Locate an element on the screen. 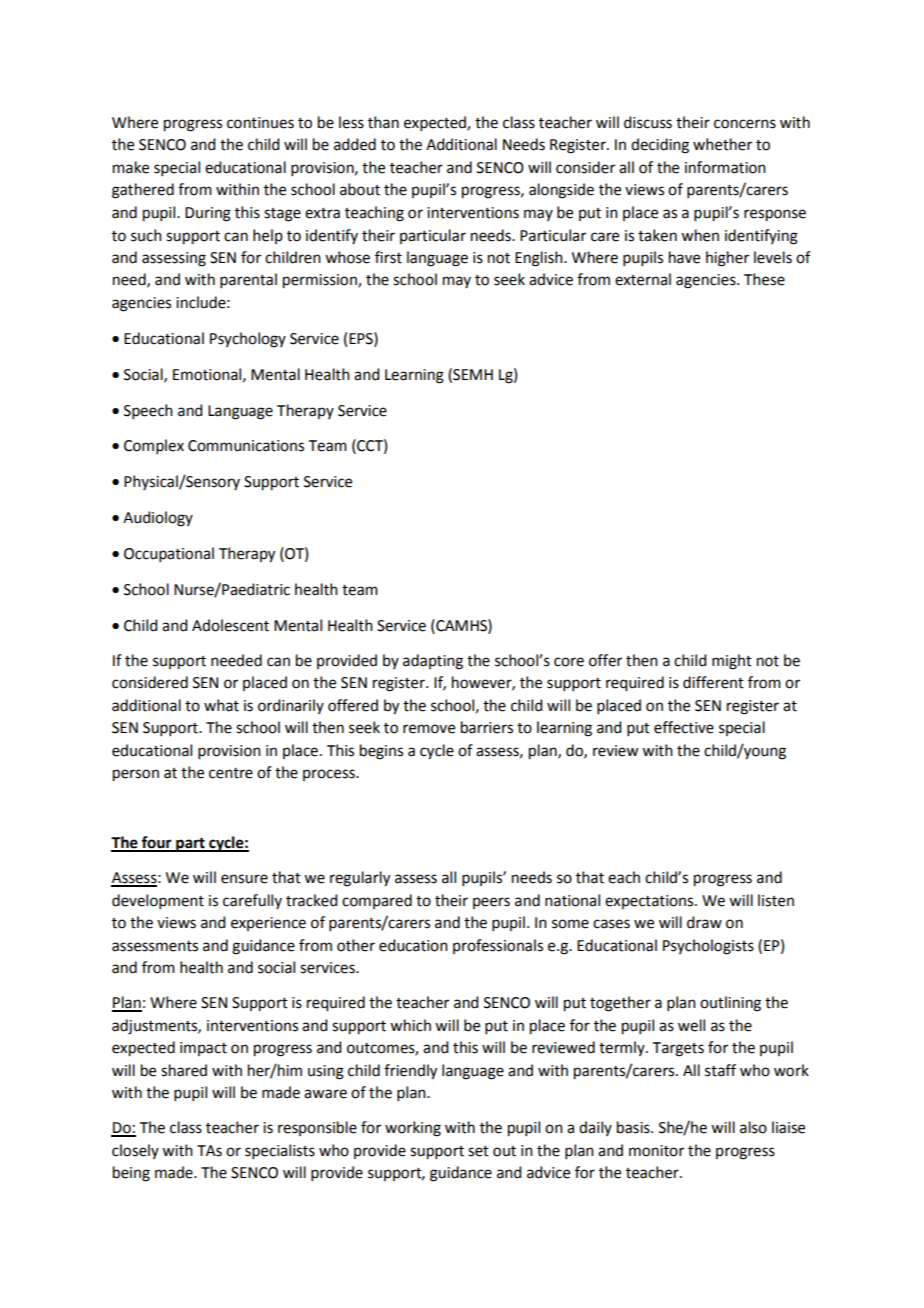  centre is located at coordinates (231, 773).
